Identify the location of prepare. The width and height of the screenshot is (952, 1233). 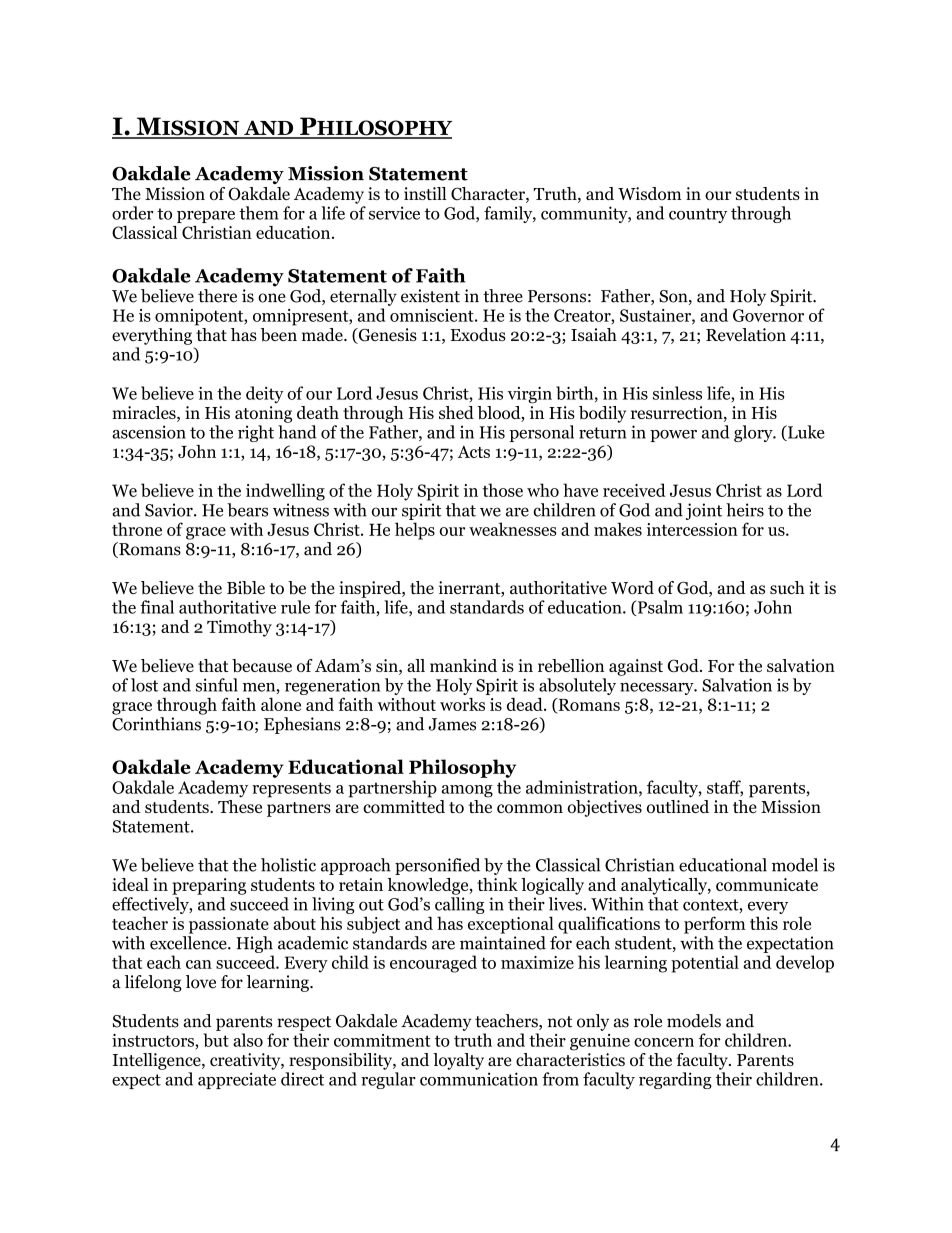
(206, 217).
